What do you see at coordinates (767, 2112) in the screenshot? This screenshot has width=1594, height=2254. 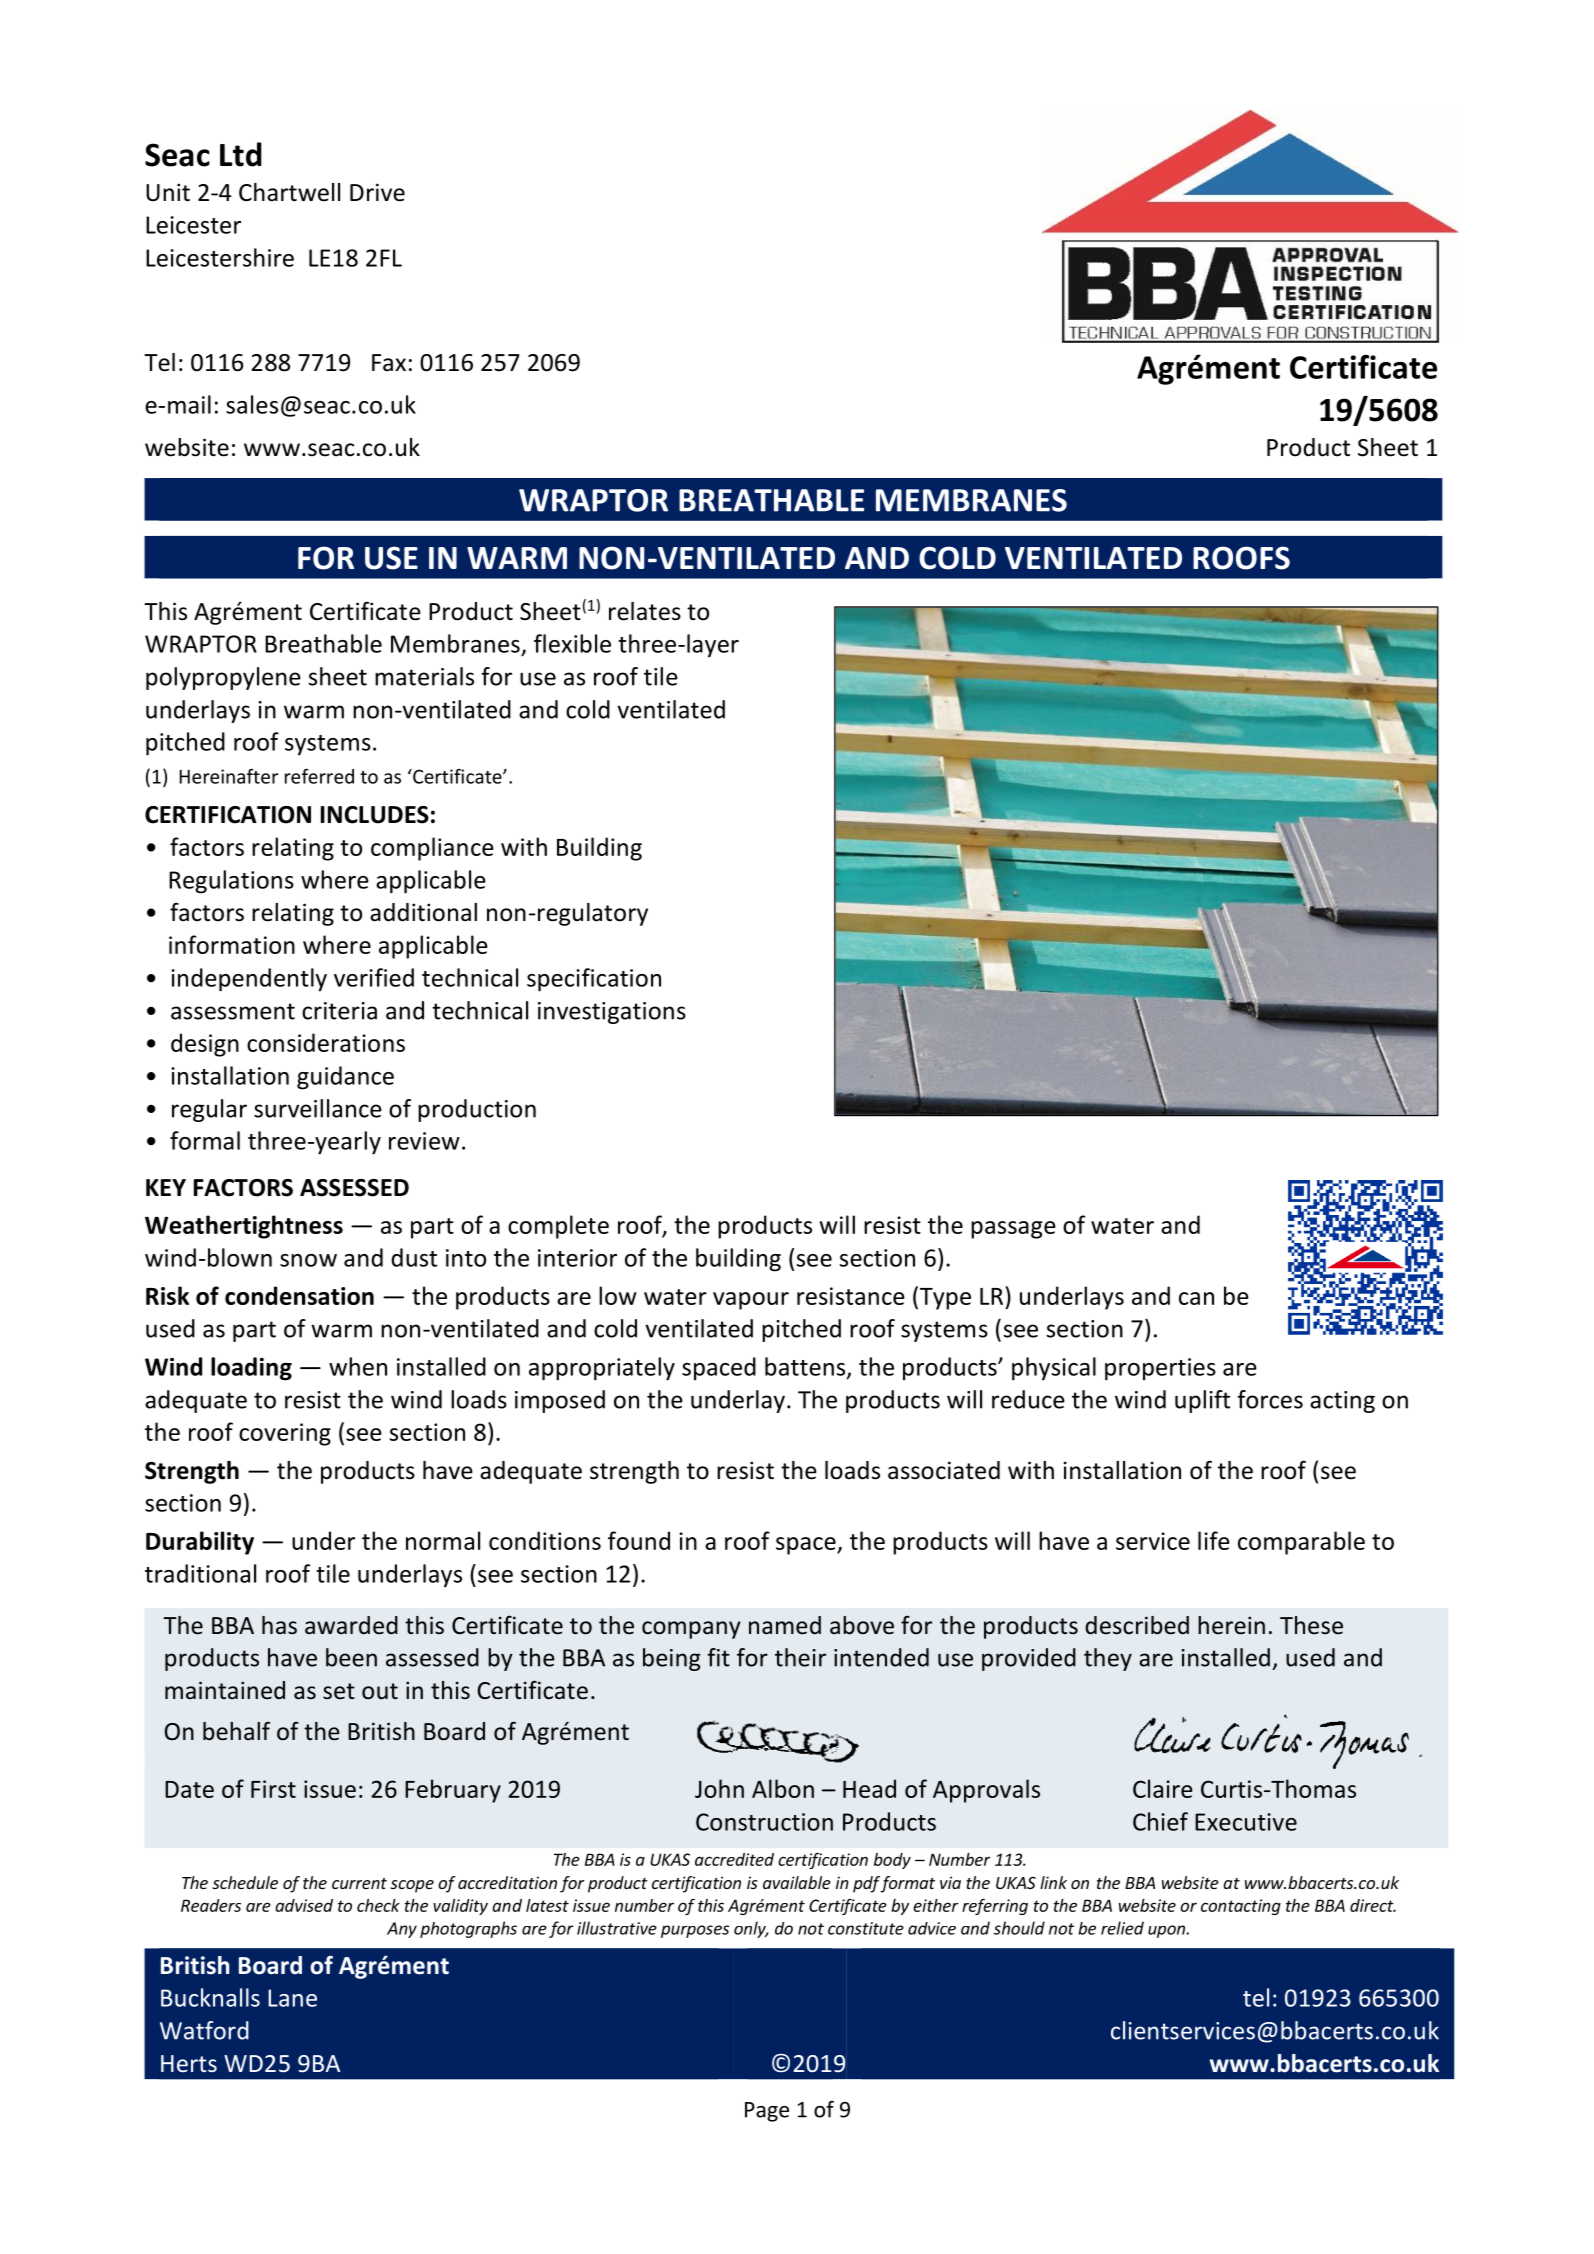 I see `Page` at bounding box center [767, 2112].
